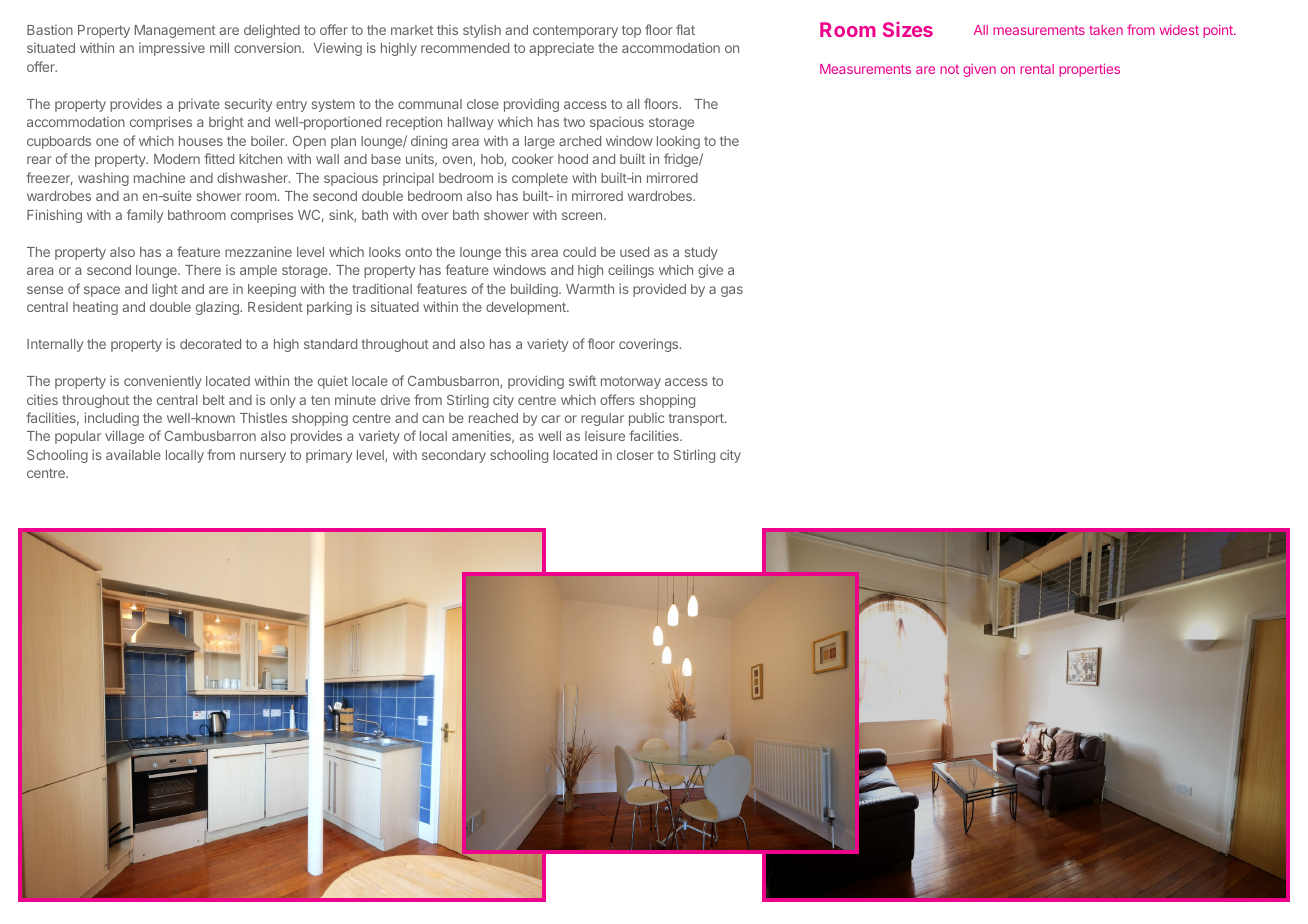 Image resolution: width=1308 pixels, height=924 pixels. What do you see at coordinates (218, 308) in the screenshot?
I see `glazing` at bounding box center [218, 308].
